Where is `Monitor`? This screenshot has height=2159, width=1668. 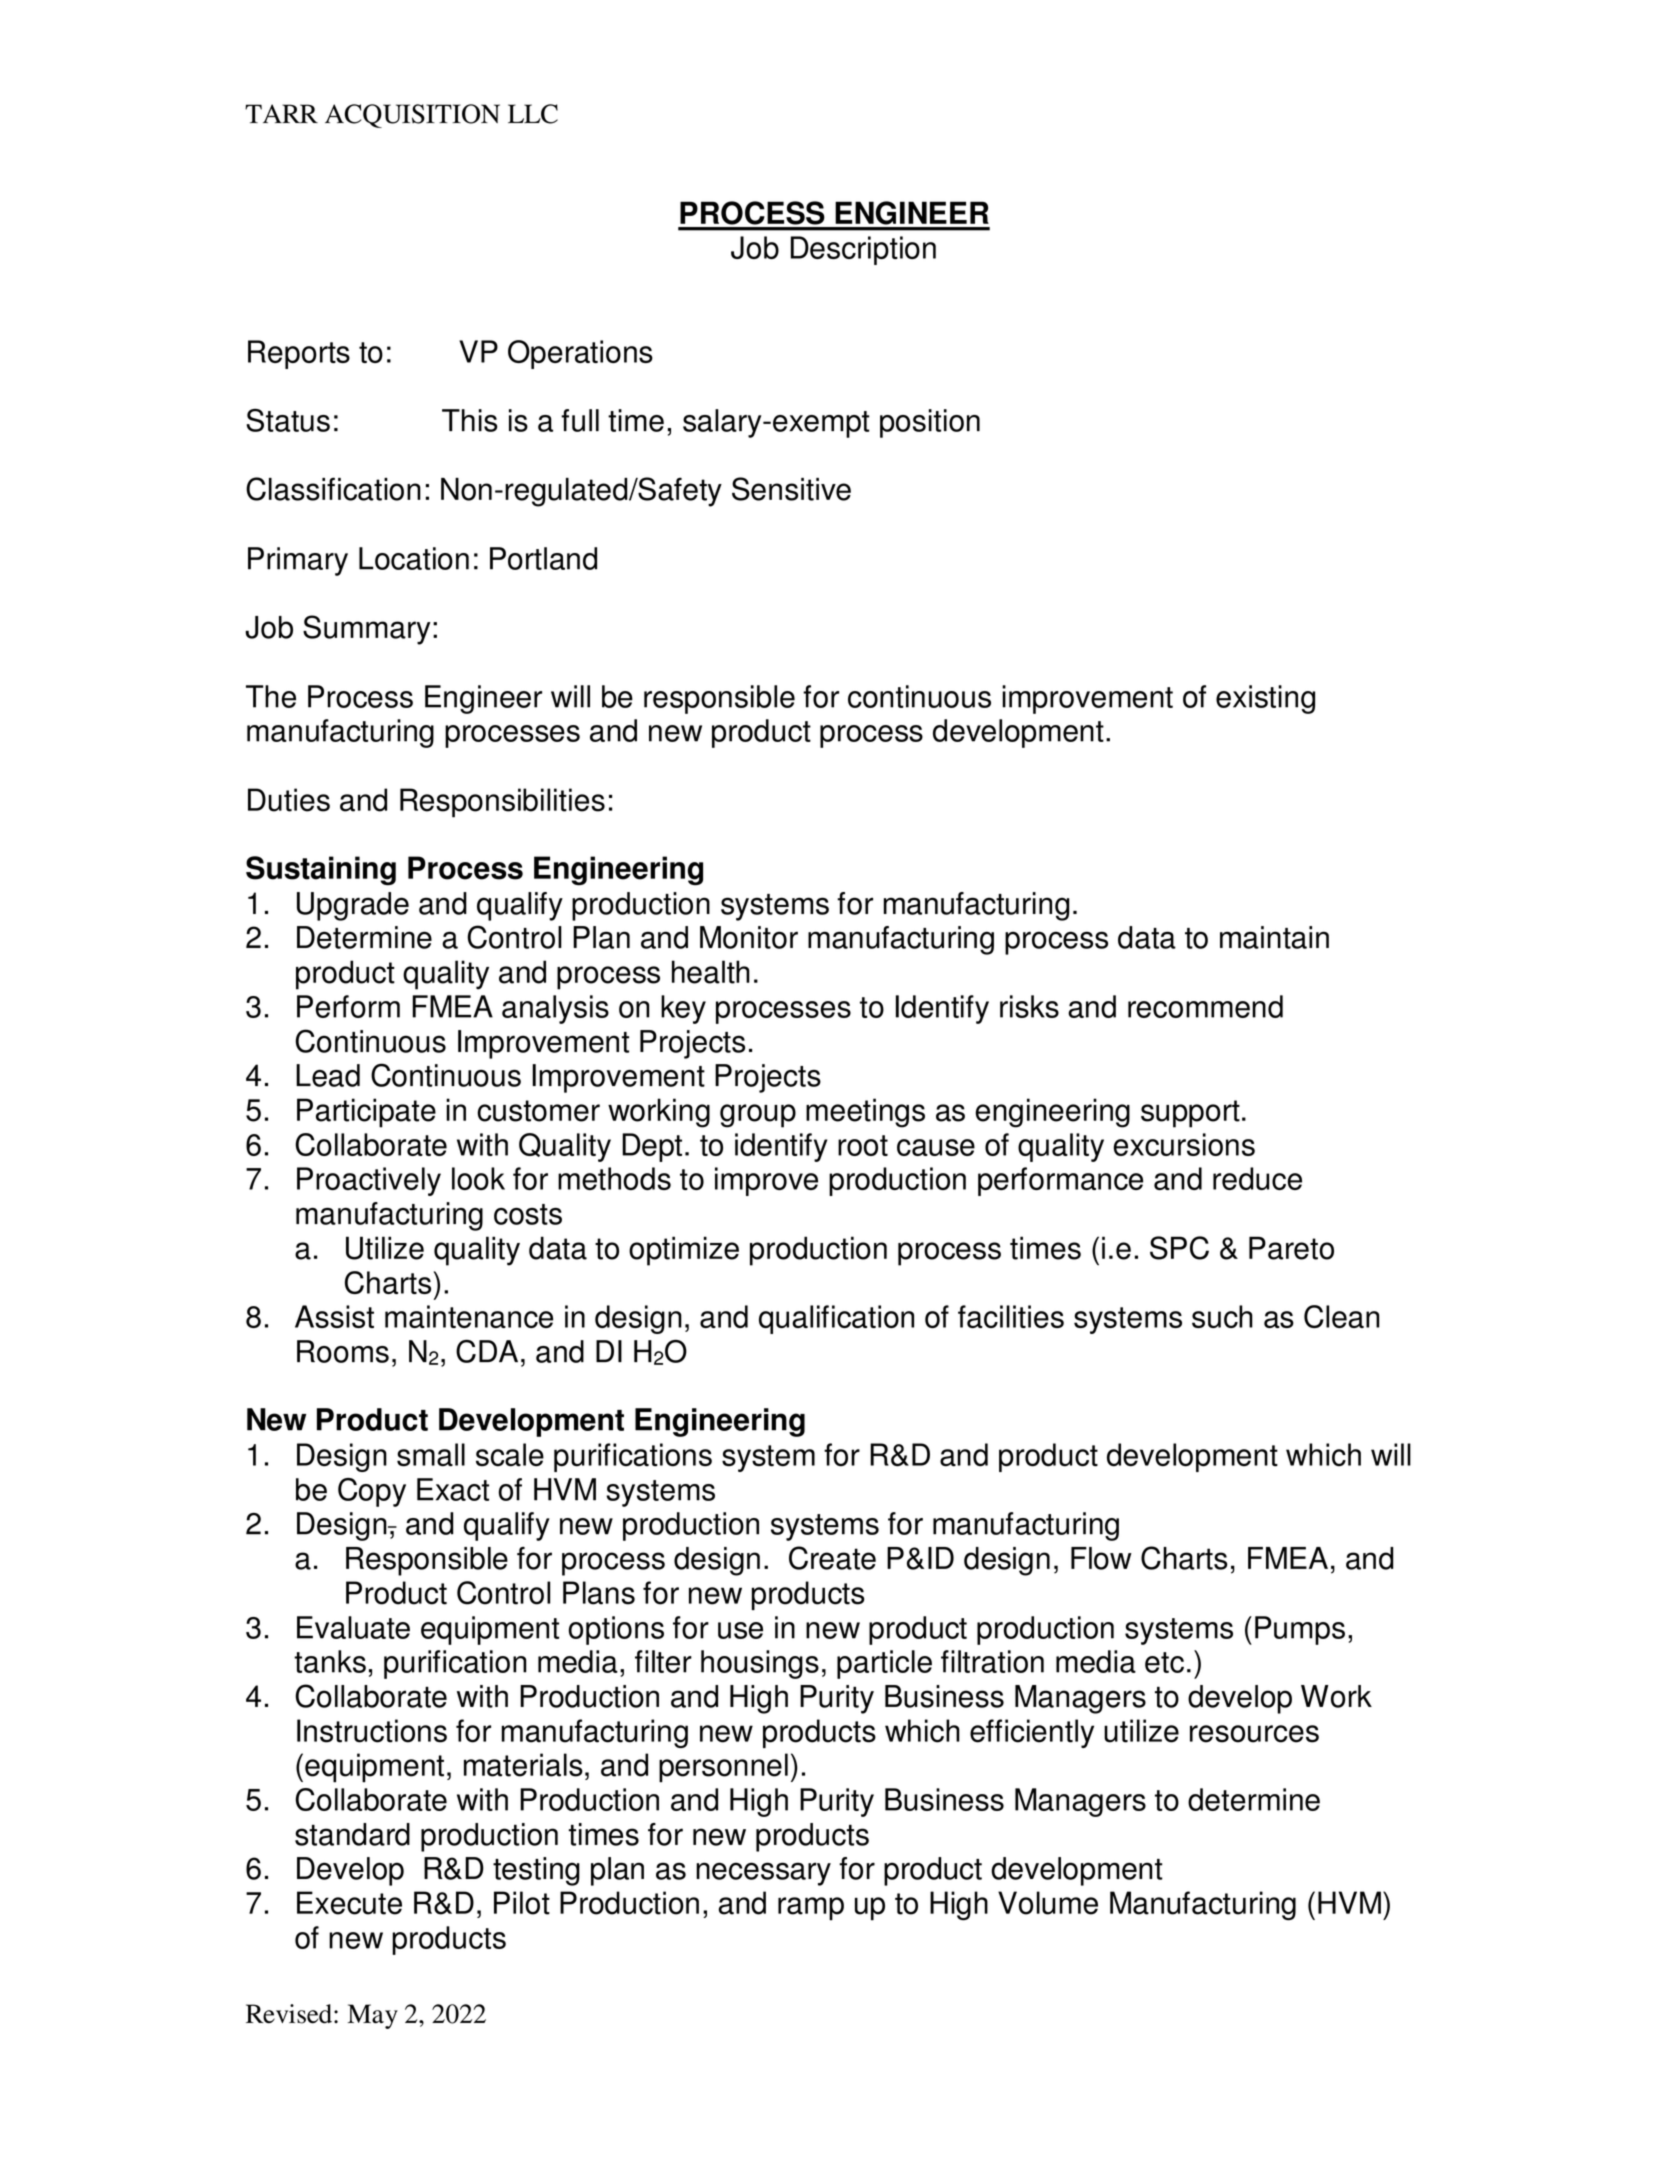 Monitor is located at coordinates (749, 937).
